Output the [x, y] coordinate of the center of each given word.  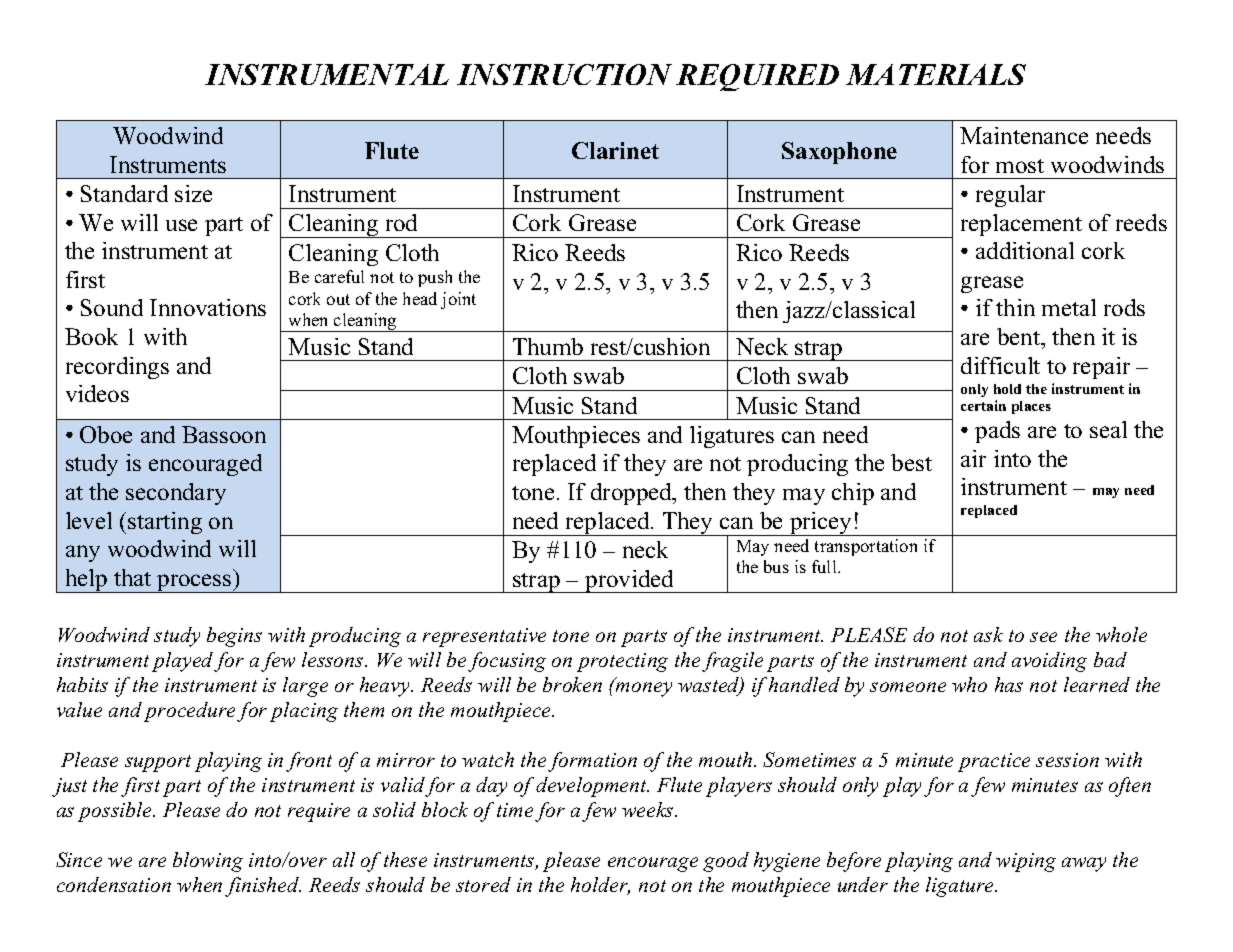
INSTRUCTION [564, 74]
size [193, 193]
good [726, 862]
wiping [1026, 862]
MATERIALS [936, 74]
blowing [208, 862]
